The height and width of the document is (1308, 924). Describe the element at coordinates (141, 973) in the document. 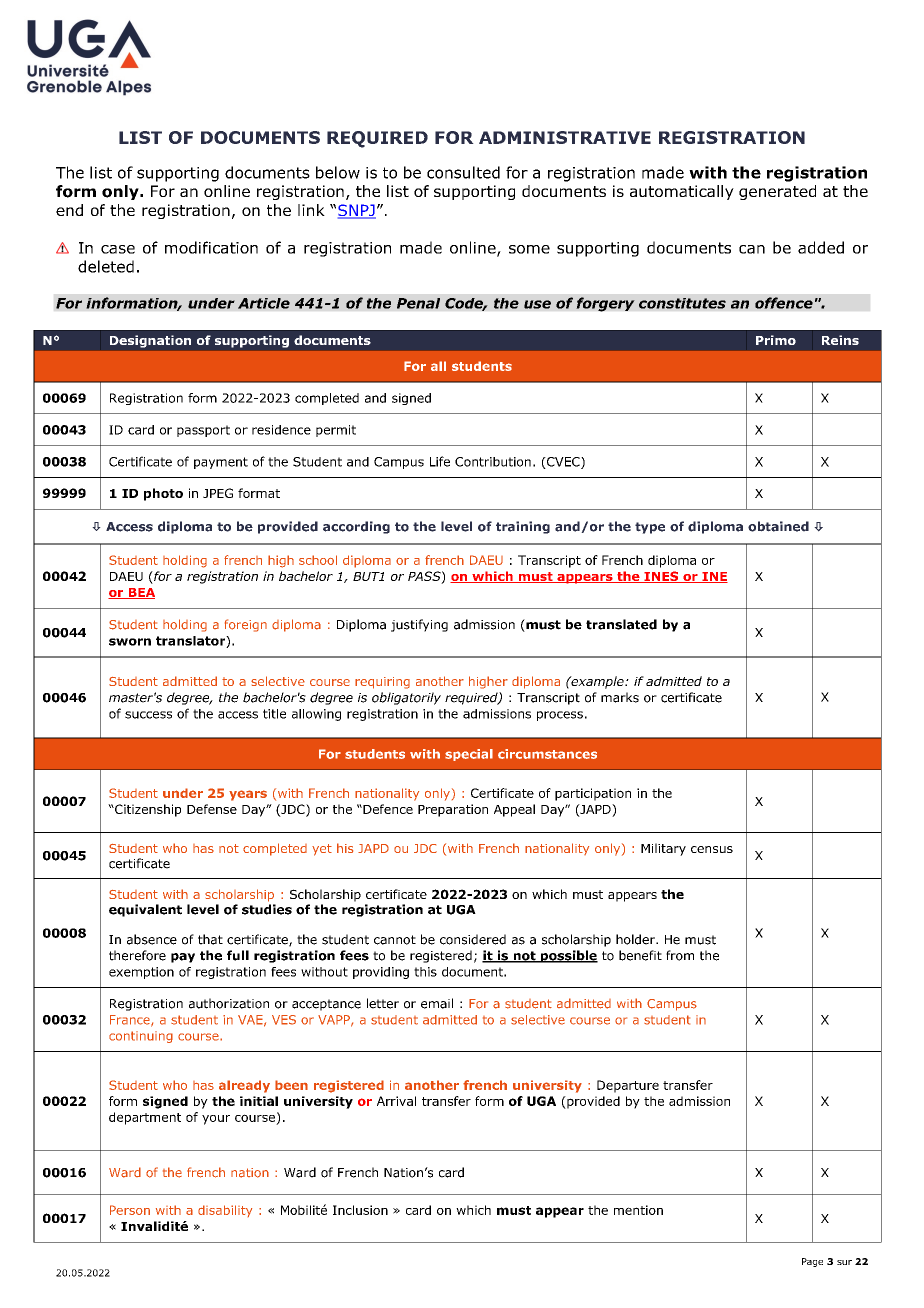

I see `exemption` at that location.
